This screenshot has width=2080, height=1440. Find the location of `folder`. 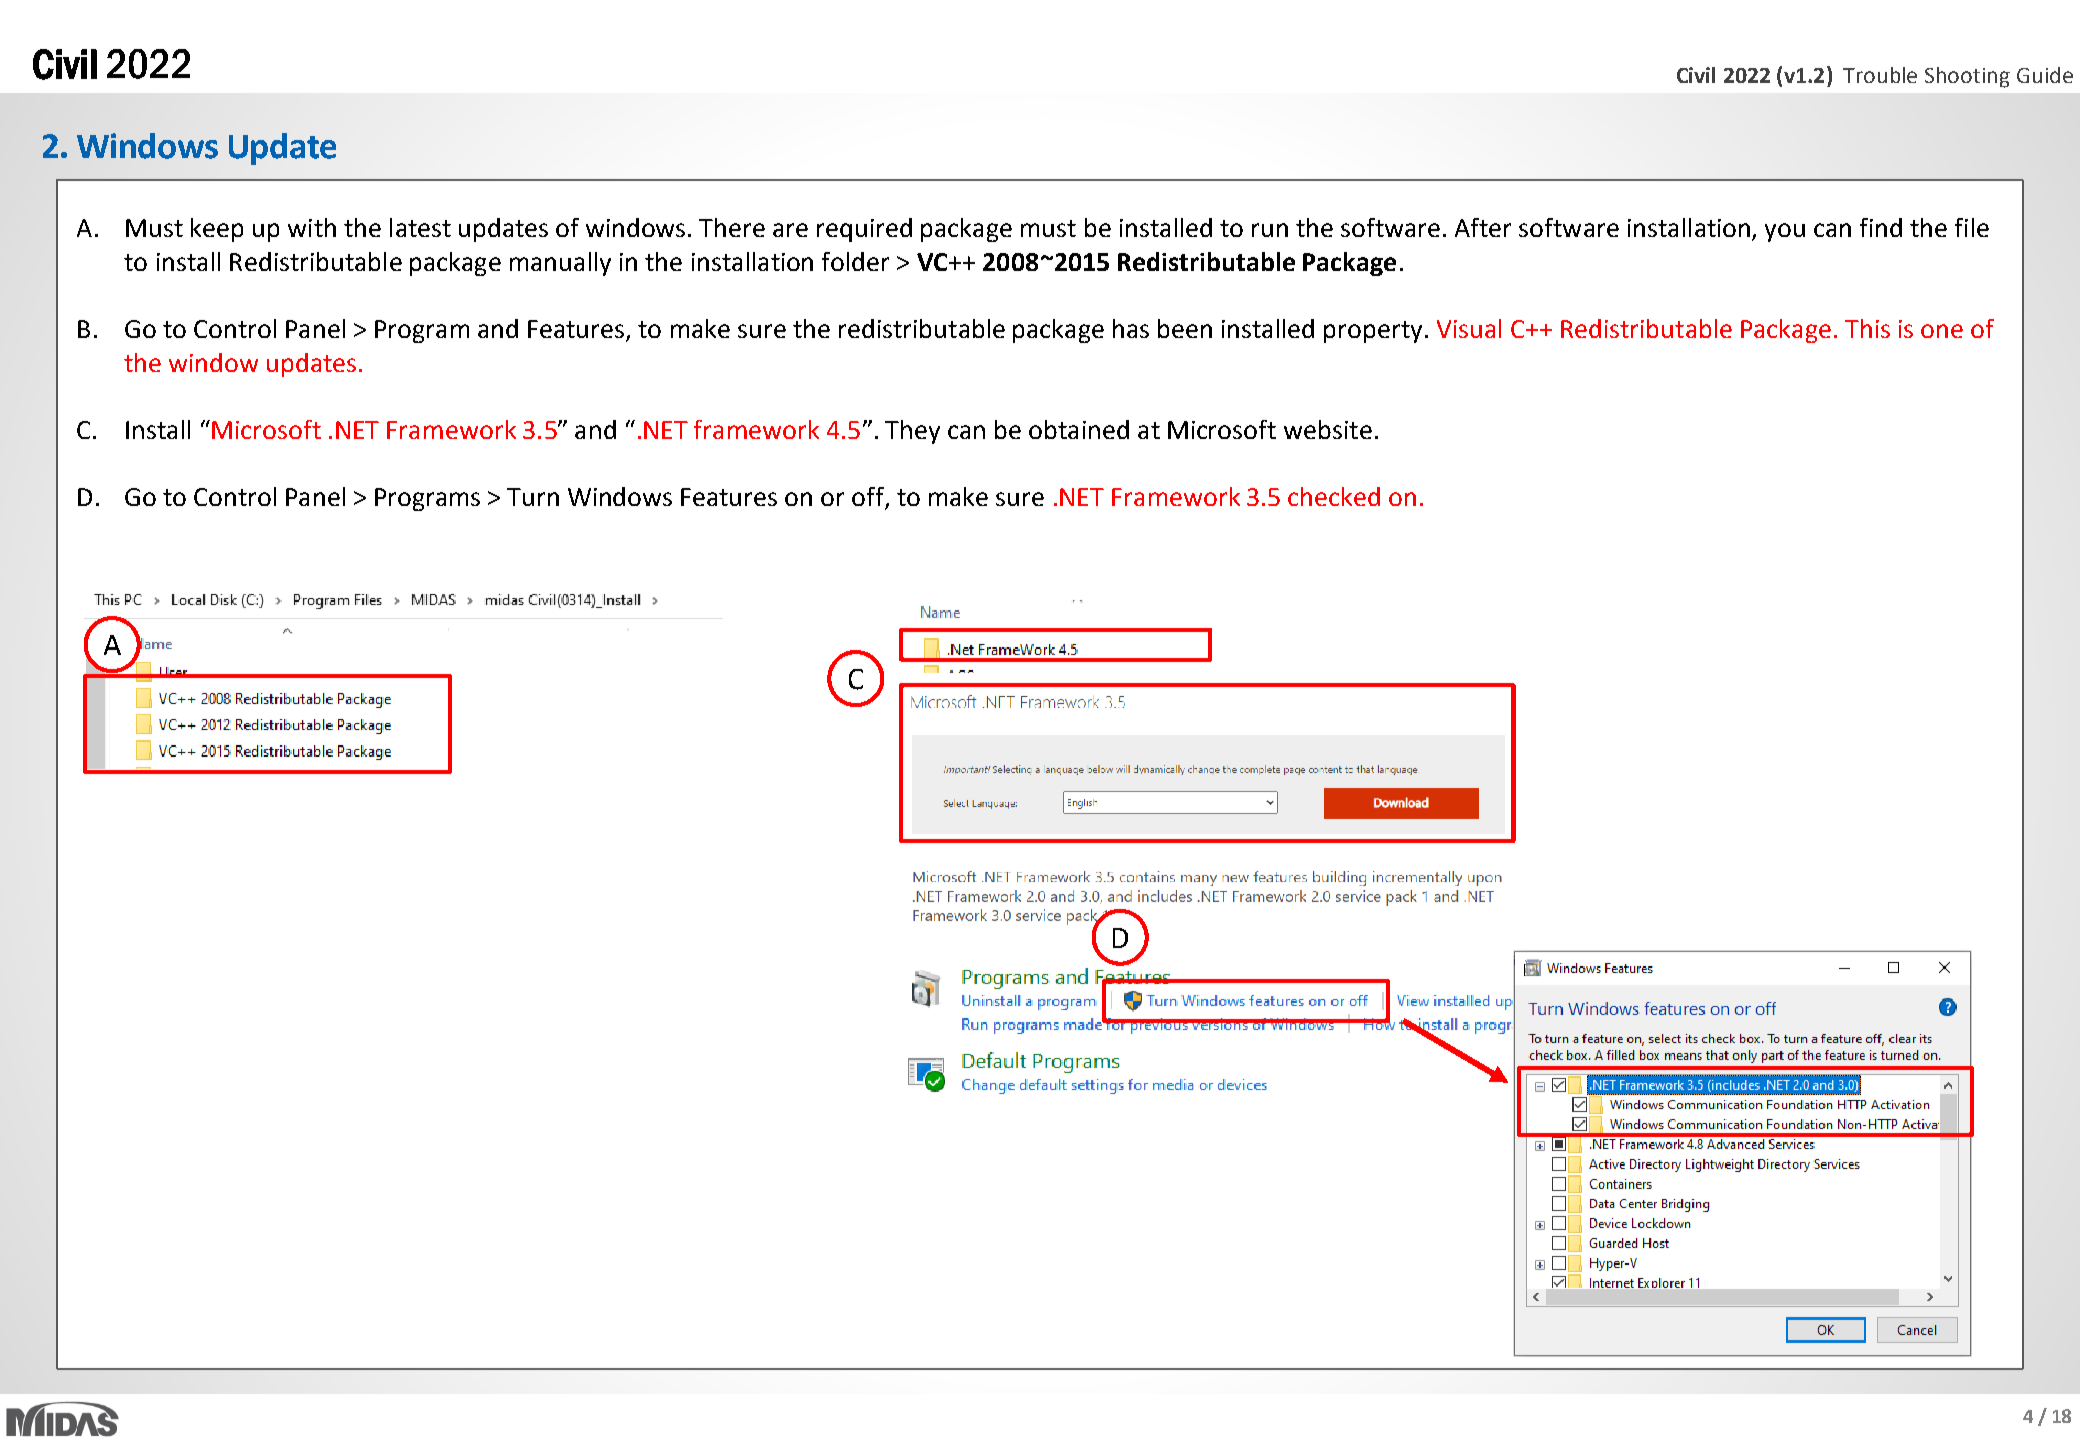

folder is located at coordinates (855, 261).
